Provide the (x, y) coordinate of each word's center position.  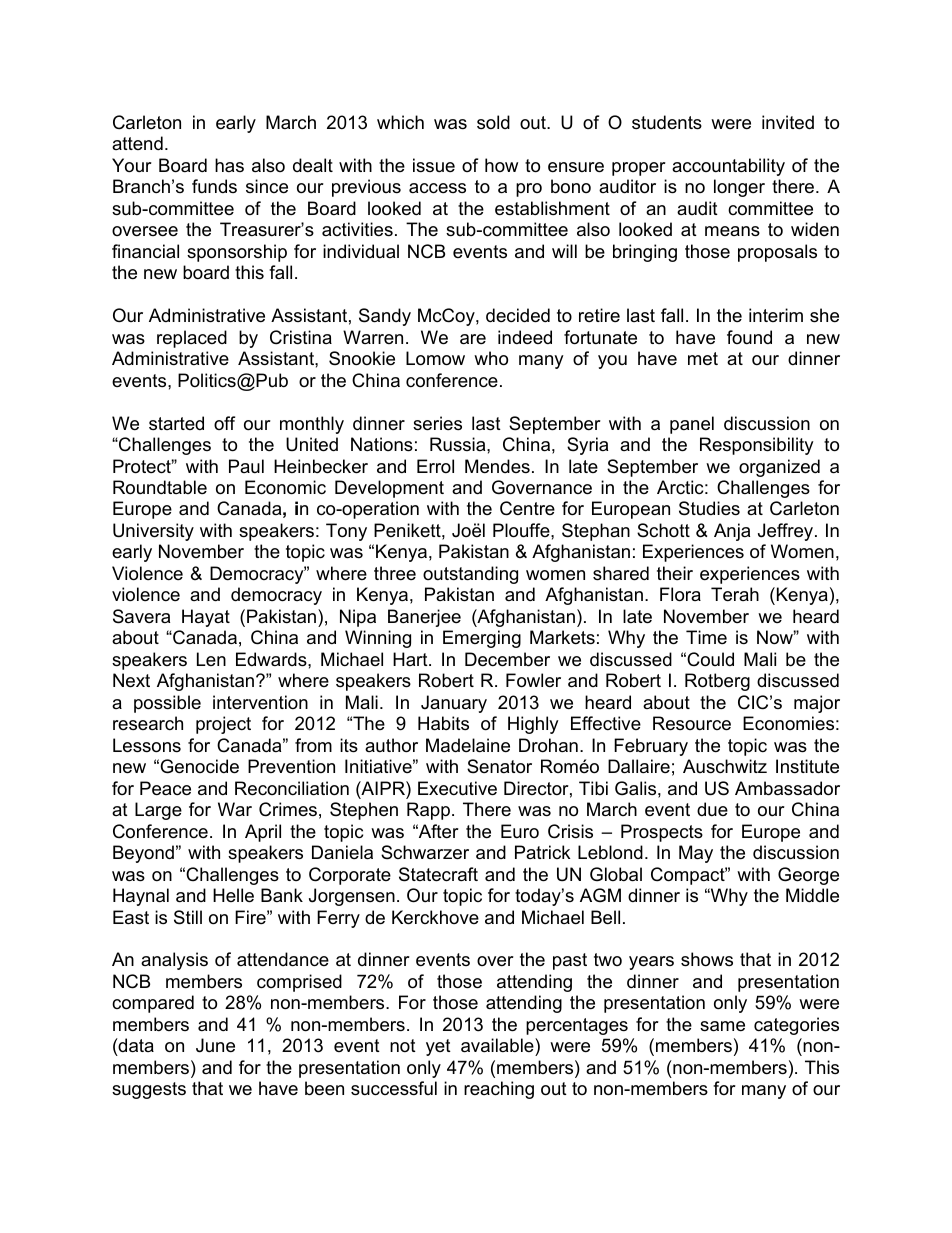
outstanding (470, 575)
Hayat (206, 618)
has (229, 165)
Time (706, 637)
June (215, 1045)
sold (493, 122)
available (498, 1047)
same (722, 1026)
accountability (728, 167)
